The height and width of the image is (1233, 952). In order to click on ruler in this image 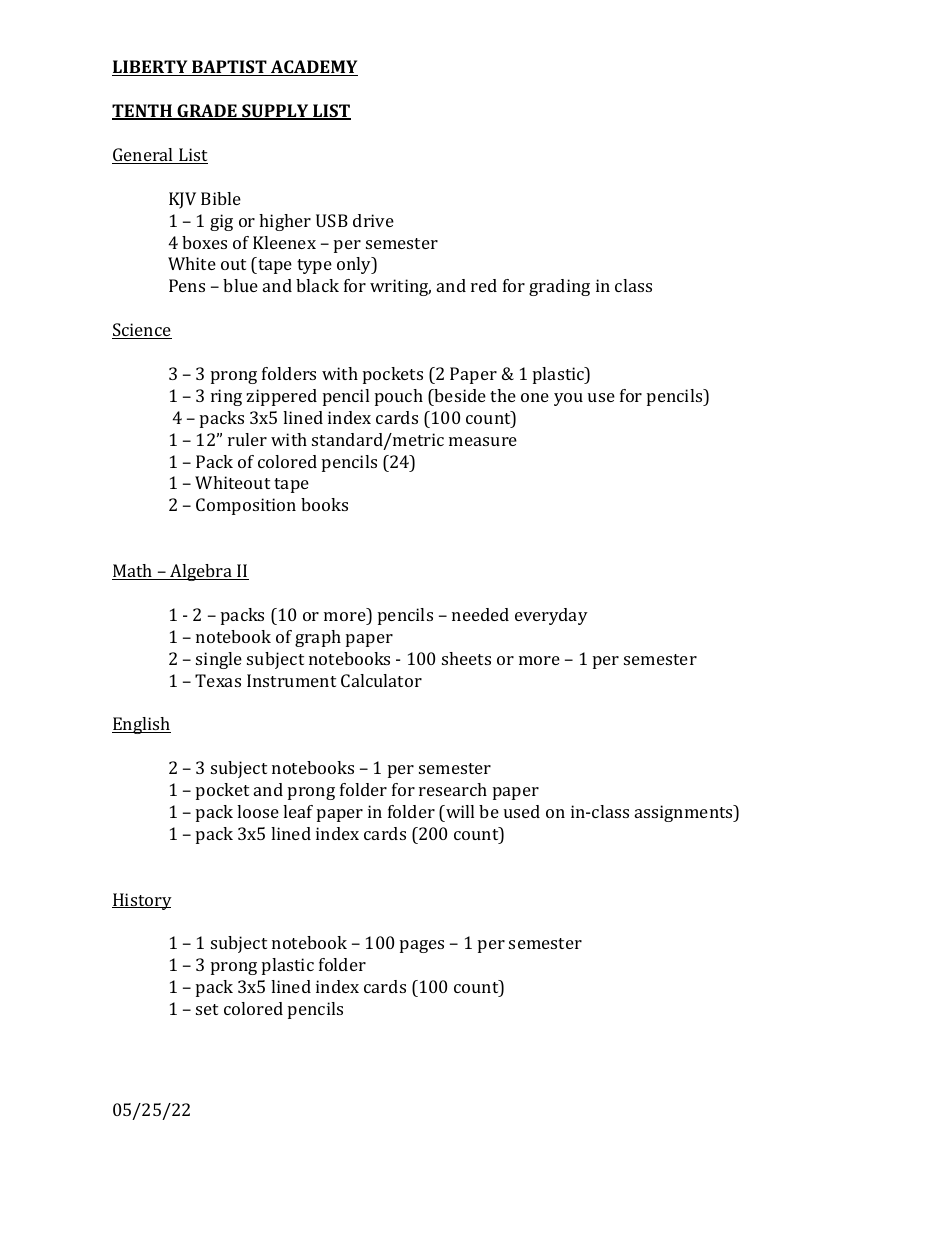, I will do `click(247, 439)`.
